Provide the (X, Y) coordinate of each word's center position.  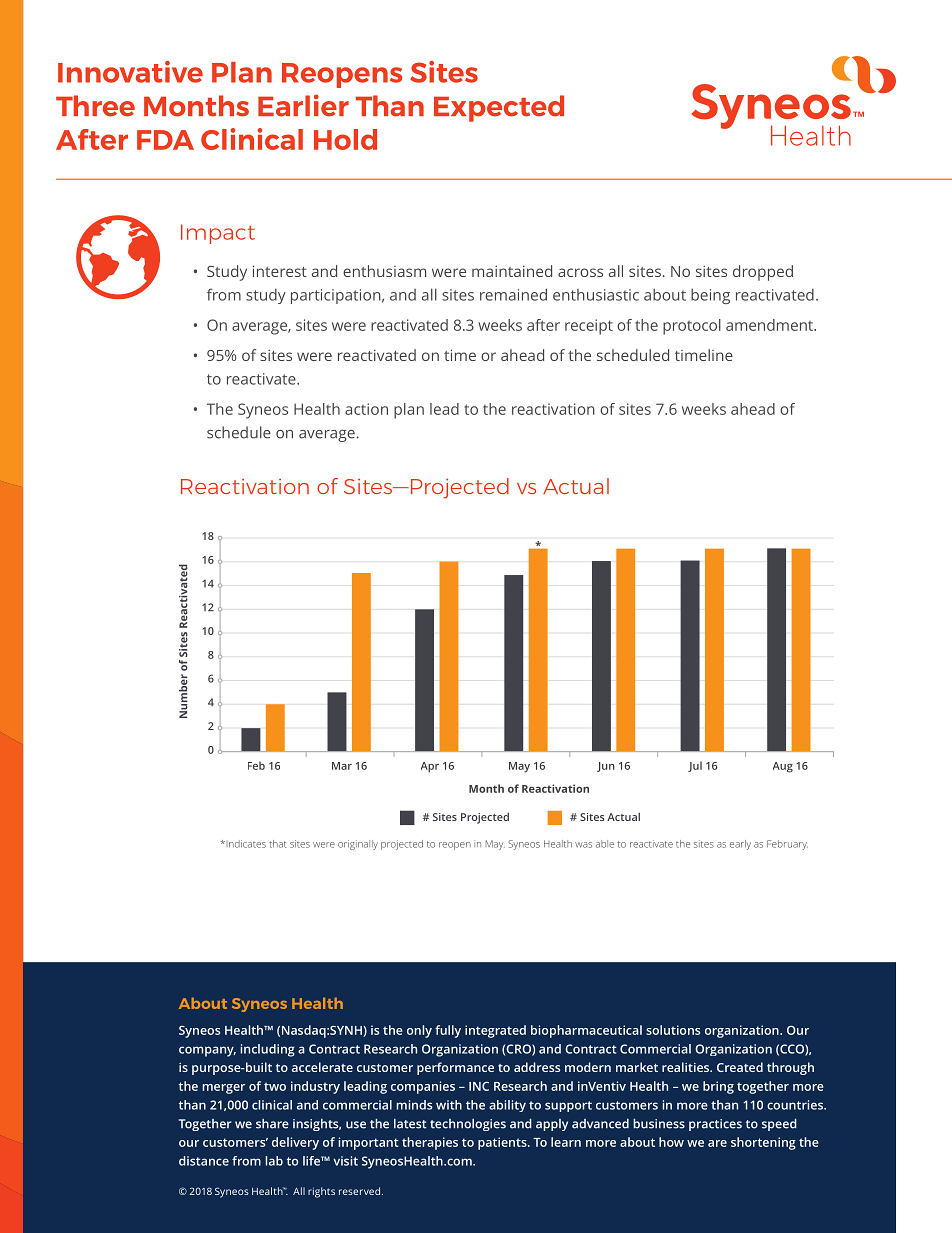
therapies (430, 1143)
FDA (165, 140)
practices (715, 1125)
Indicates (245, 844)
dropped (763, 273)
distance (204, 1161)
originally (358, 845)
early (740, 845)
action (366, 409)
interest (280, 271)
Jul (695, 766)
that (278, 844)
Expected (499, 108)
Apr (430, 767)
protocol (692, 327)
